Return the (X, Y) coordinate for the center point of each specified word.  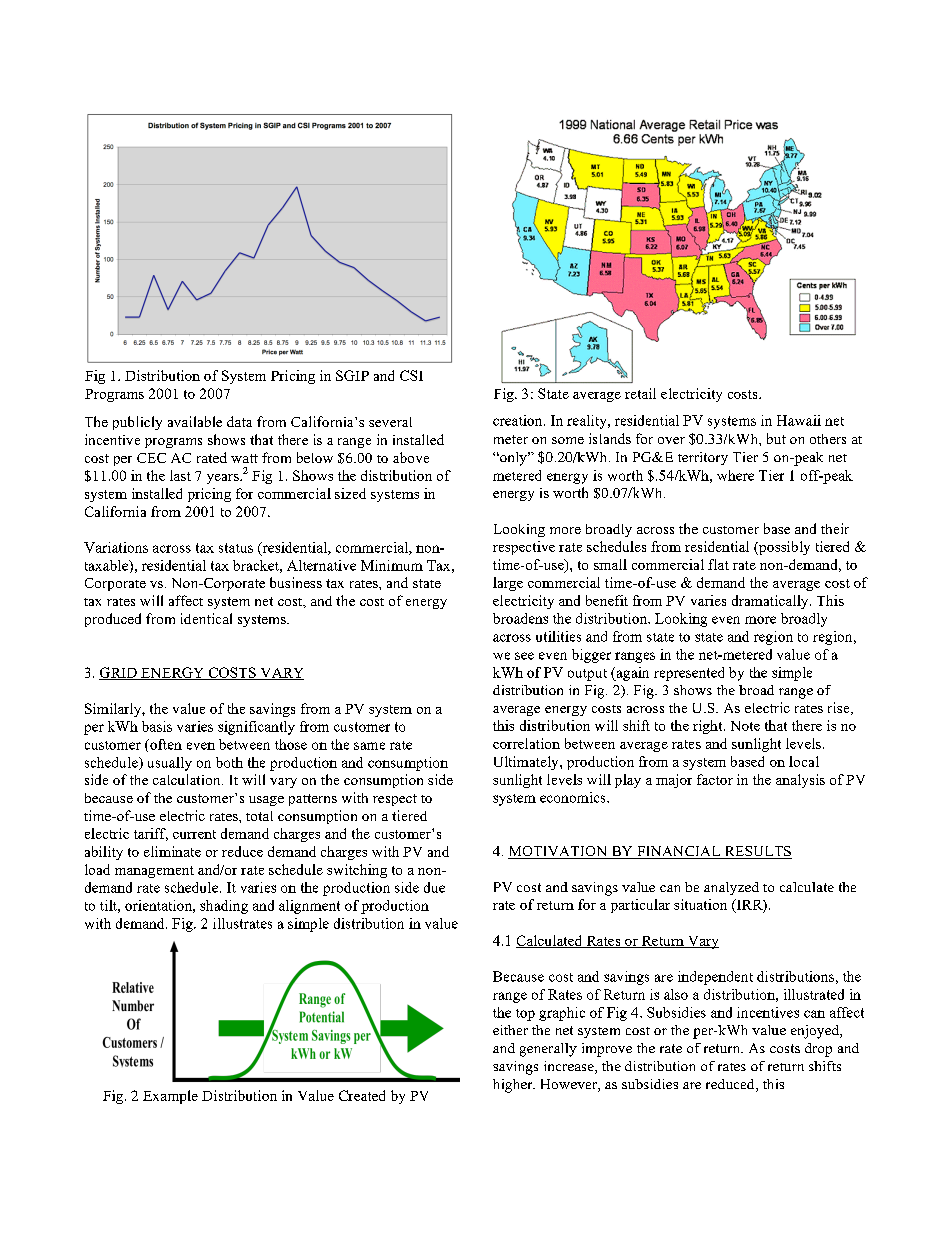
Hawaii (799, 420)
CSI (411, 375)
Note (745, 726)
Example (170, 1097)
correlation (526, 743)
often (165, 744)
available (195, 421)
